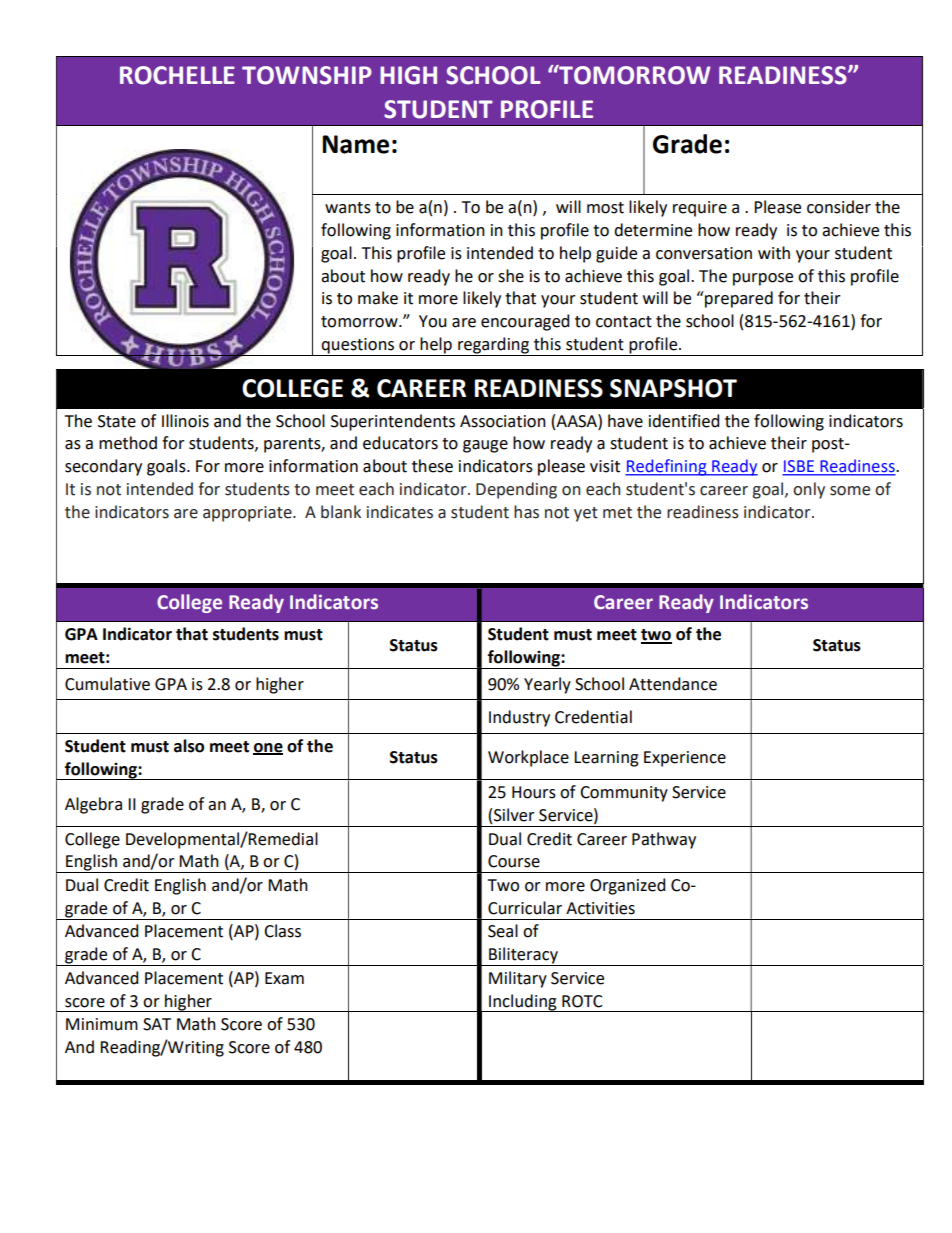  Describe the element at coordinates (526, 512) in the screenshot. I see `has` at that location.
